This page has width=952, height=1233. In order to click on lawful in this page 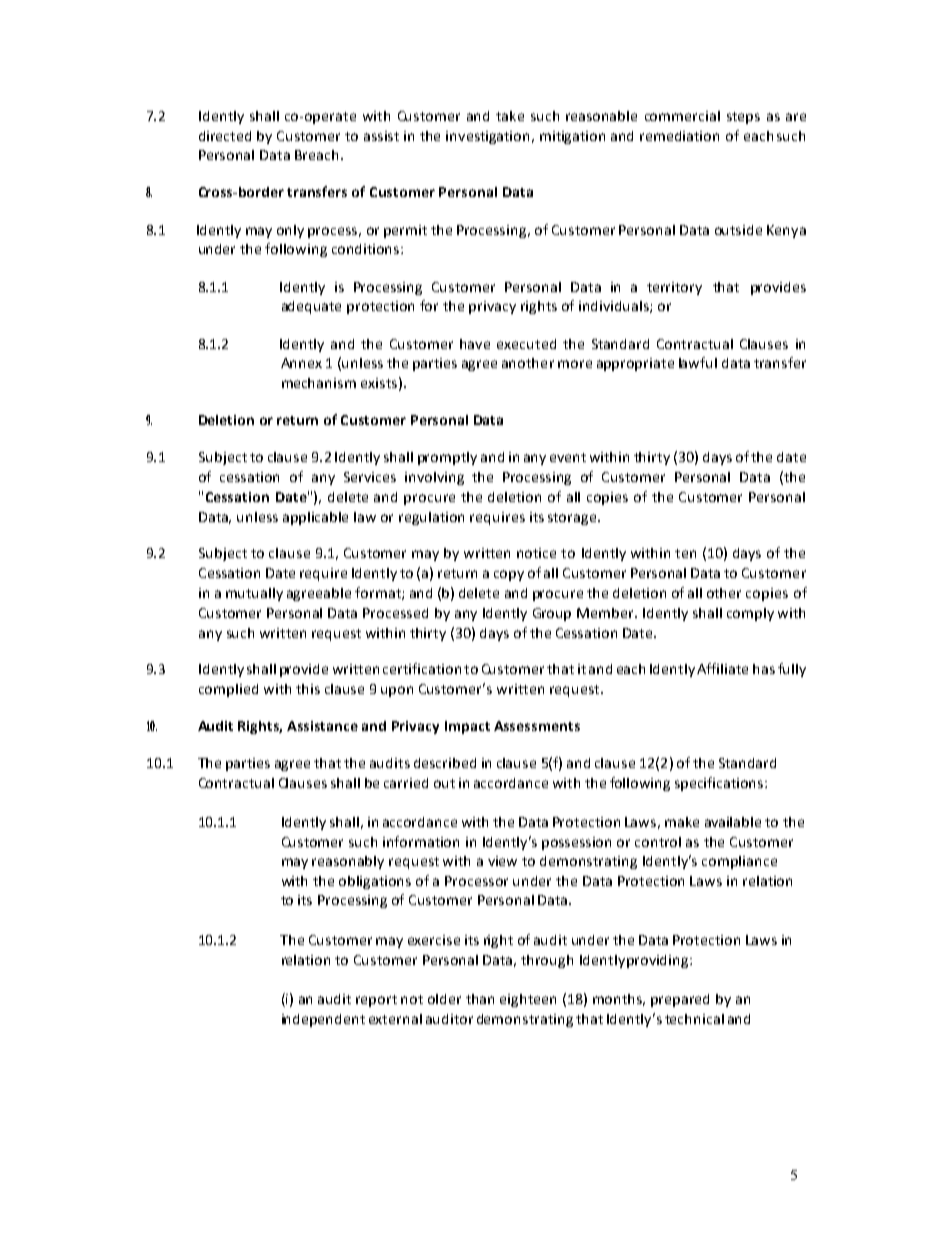, I will do `click(698, 362)`.
